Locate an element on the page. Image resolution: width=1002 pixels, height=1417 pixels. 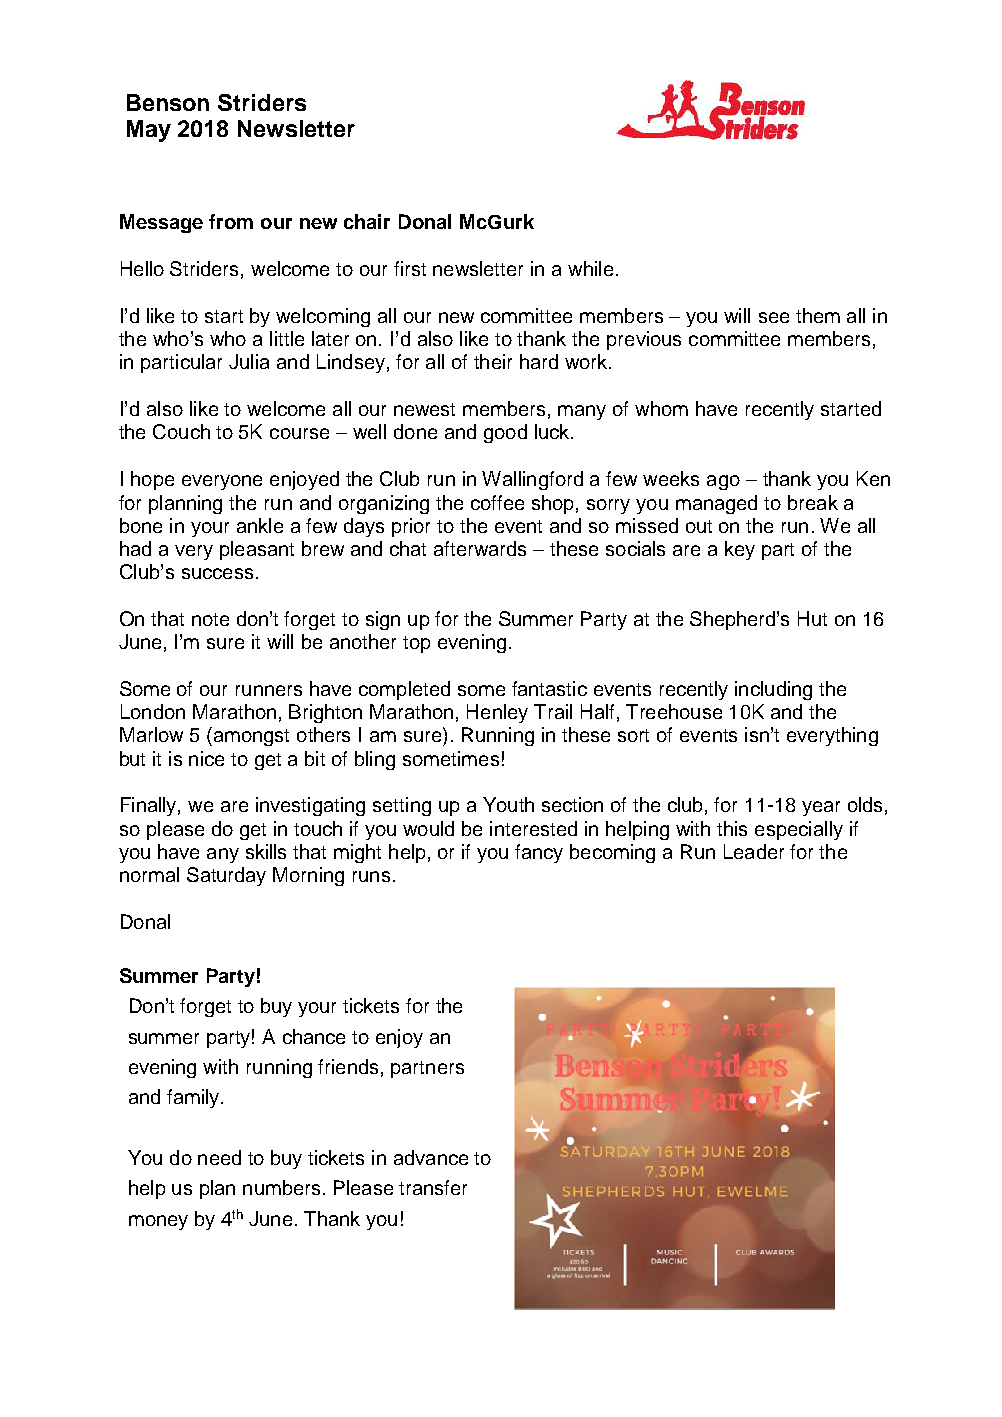
chance is located at coordinates (314, 1036).
